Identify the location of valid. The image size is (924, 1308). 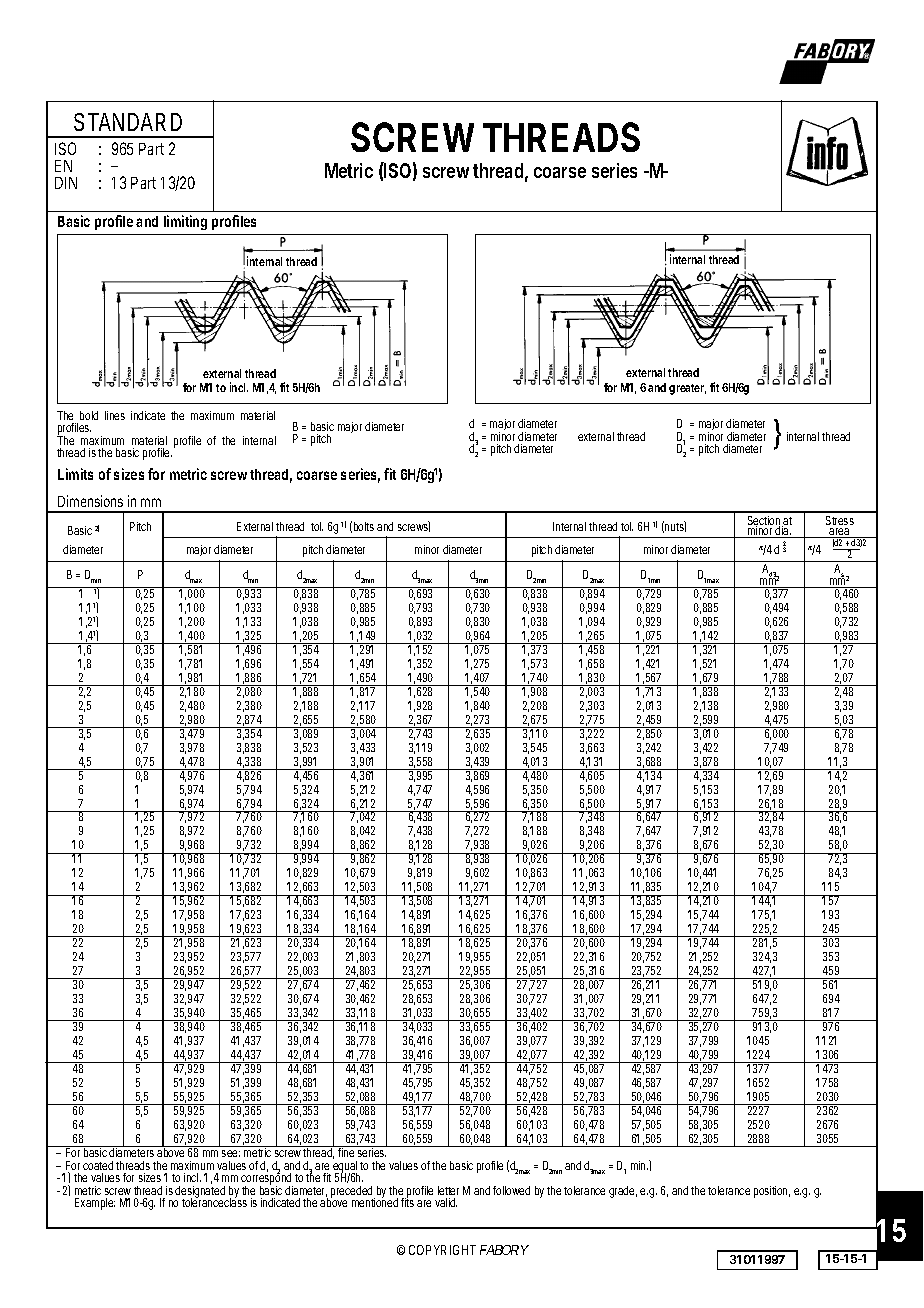
(446, 1202).
